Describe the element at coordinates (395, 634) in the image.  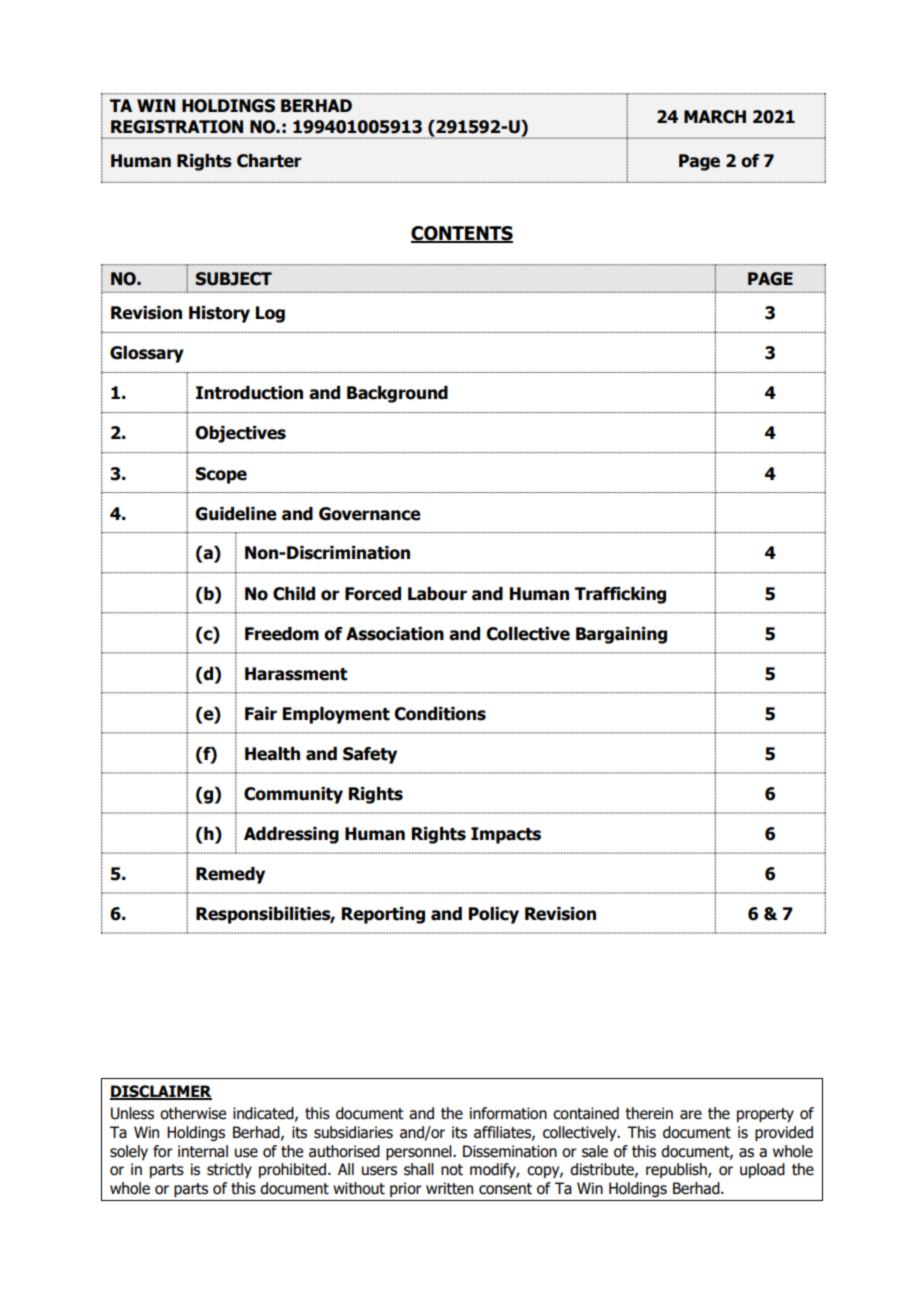
I see `Association` at that location.
